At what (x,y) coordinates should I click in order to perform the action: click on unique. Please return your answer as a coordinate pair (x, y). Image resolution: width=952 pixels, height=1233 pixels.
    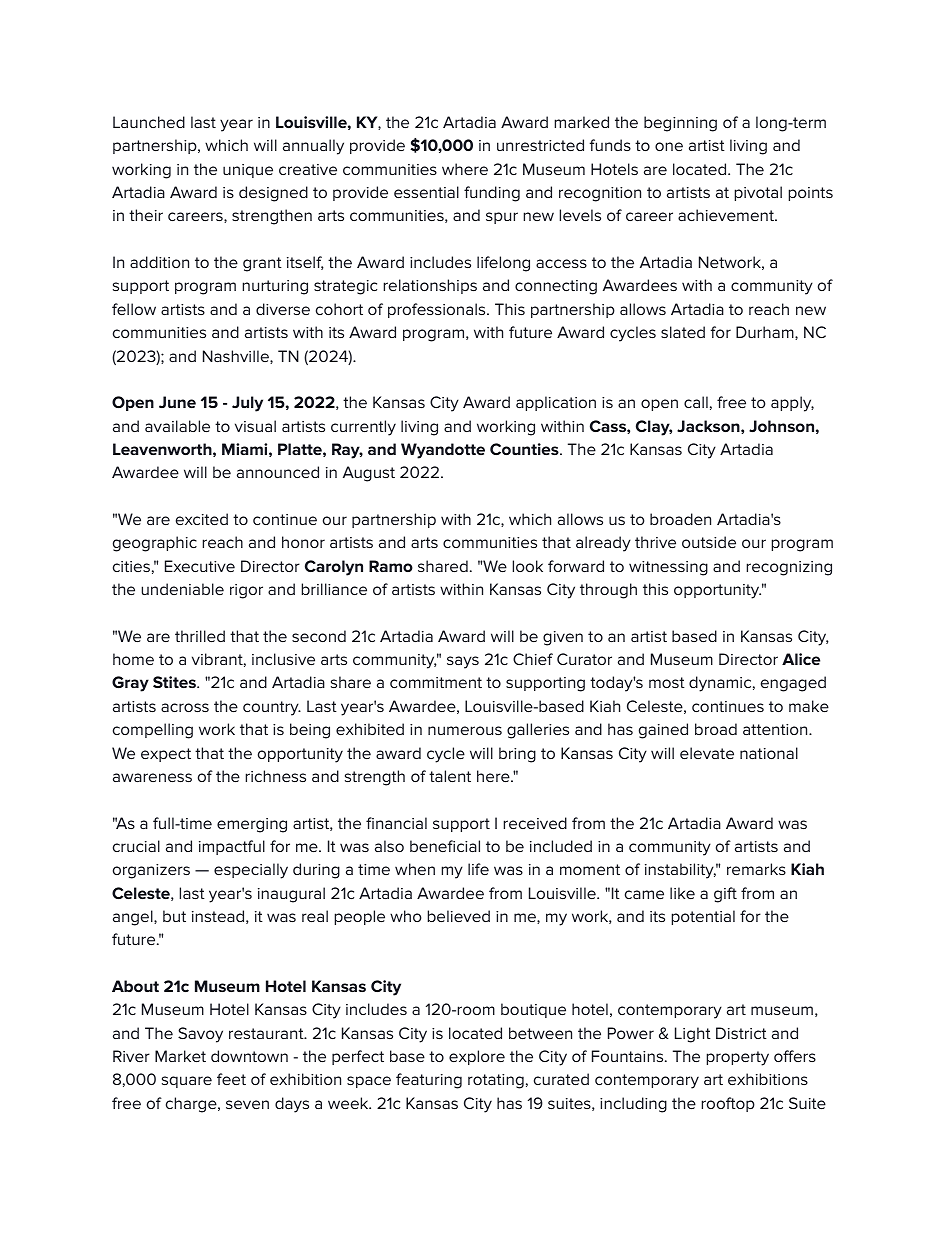
    Looking at the image, I should click on (248, 171).
